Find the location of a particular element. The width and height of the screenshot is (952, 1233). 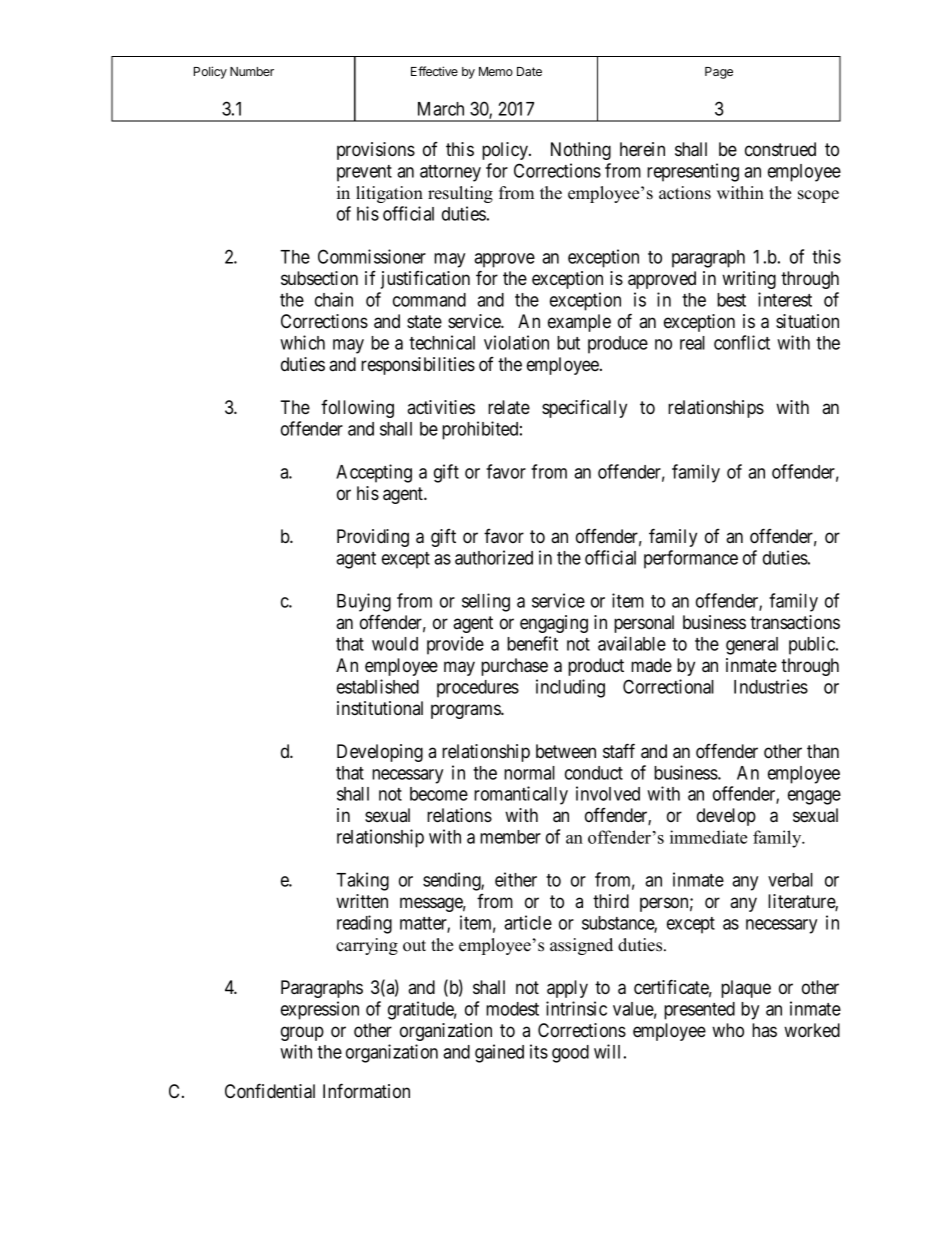

Page is located at coordinates (719, 73).
